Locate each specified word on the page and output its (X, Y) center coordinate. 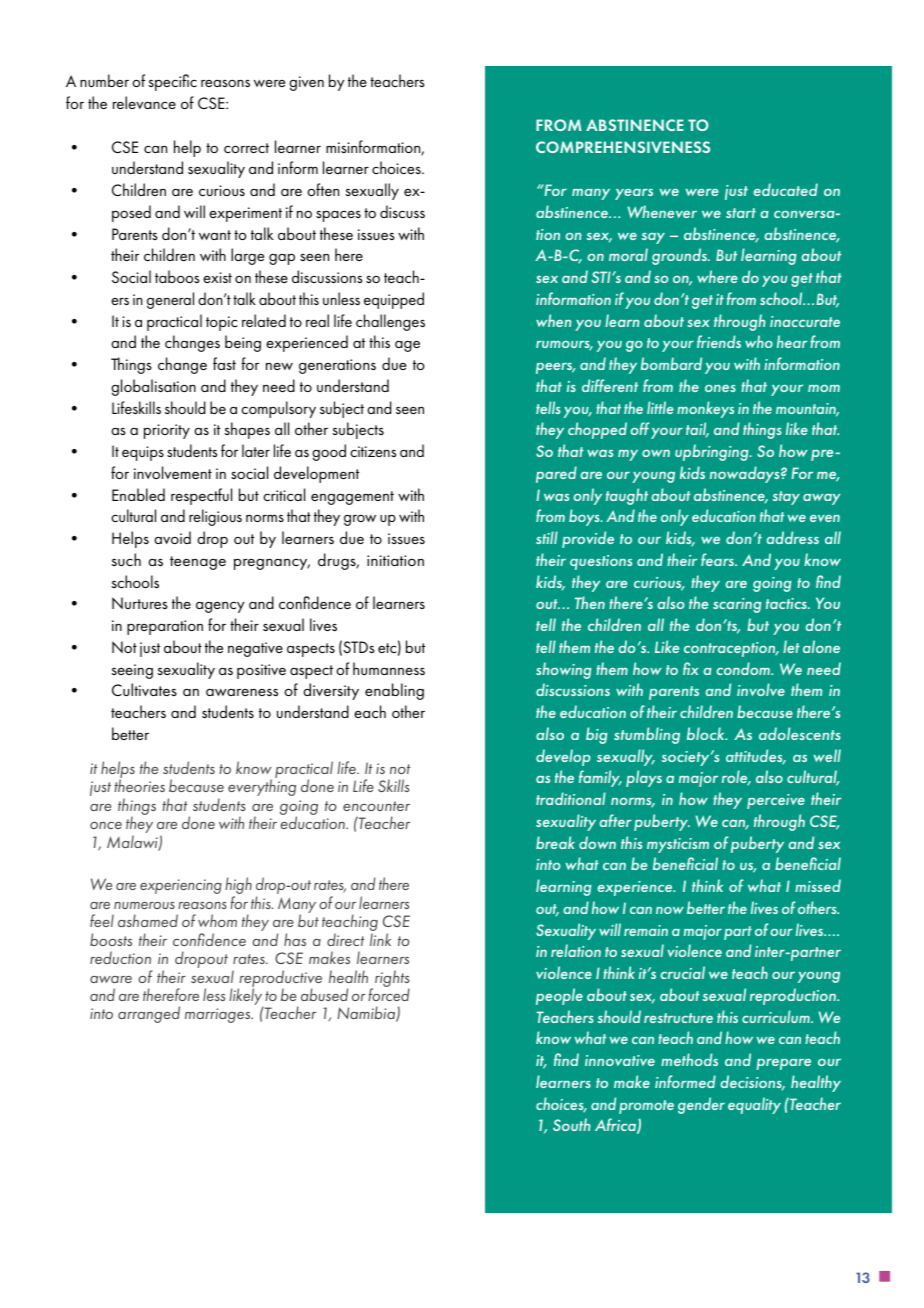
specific (173, 82)
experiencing (181, 886)
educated (786, 189)
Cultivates (144, 689)
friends (719, 341)
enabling (394, 691)
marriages (219, 1015)
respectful (201, 496)
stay (786, 498)
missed (818, 885)
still (547, 537)
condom (744, 668)
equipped (394, 300)
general (170, 300)
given (306, 83)
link (380, 939)
